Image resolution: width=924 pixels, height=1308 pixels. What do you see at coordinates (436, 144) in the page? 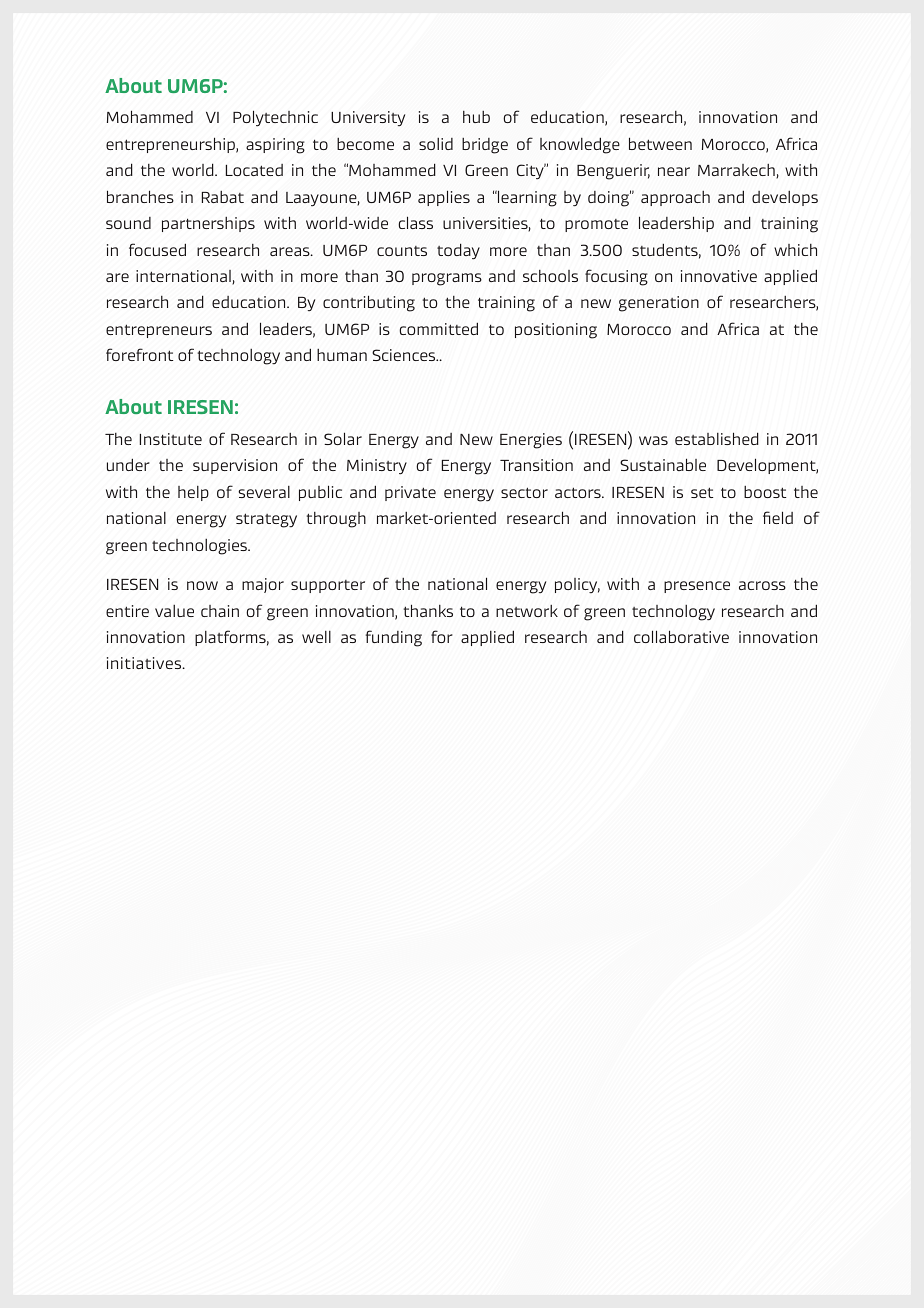
I see `solid` at bounding box center [436, 144].
